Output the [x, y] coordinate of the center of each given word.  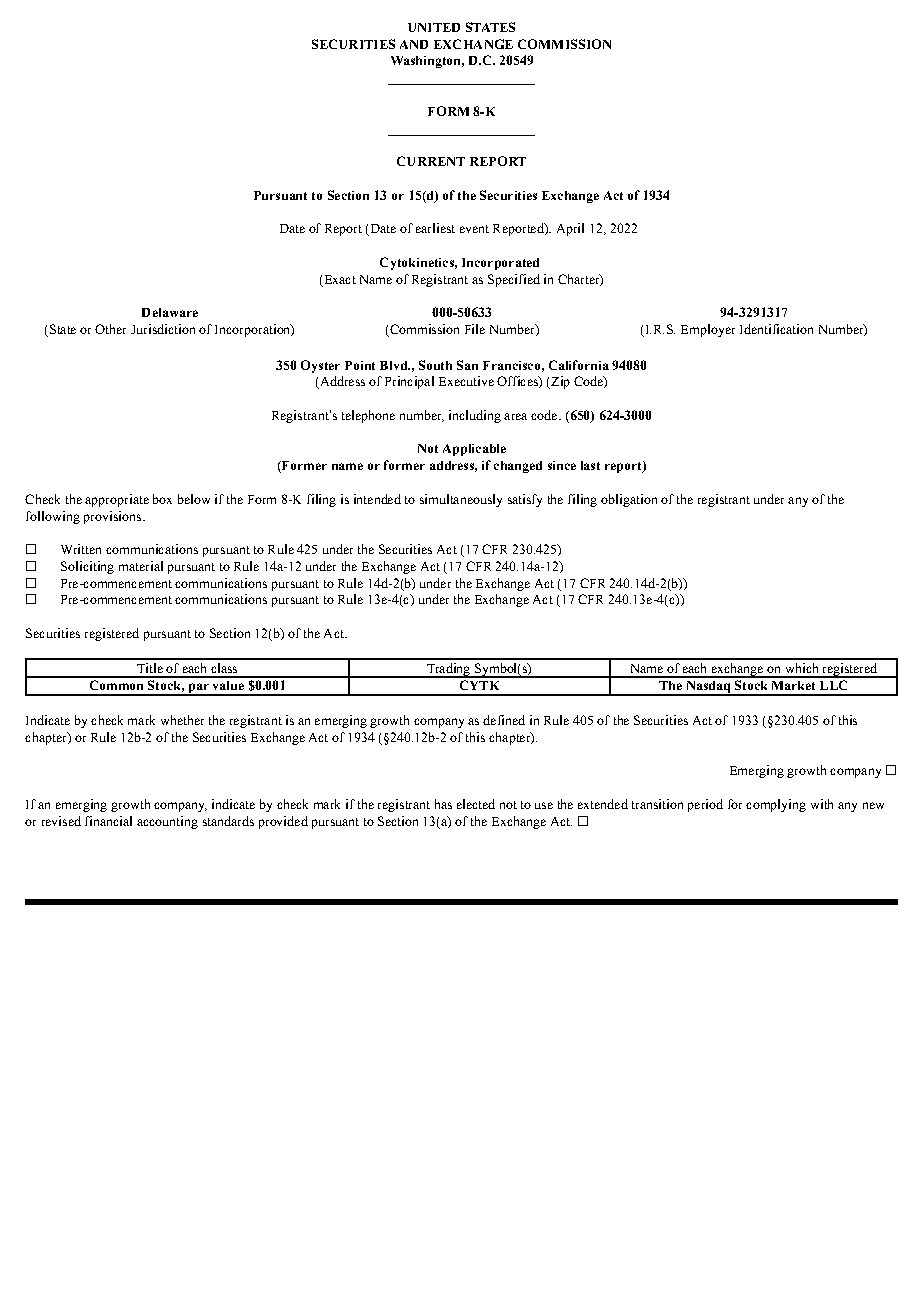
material [141, 566]
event [474, 229]
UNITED [434, 27]
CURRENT [431, 161]
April [570, 229]
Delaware [170, 312]
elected [476, 804]
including [475, 416]
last [590, 465]
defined [504, 720]
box [162, 499]
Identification [776, 329]
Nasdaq [708, 688]
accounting [167, 822]
